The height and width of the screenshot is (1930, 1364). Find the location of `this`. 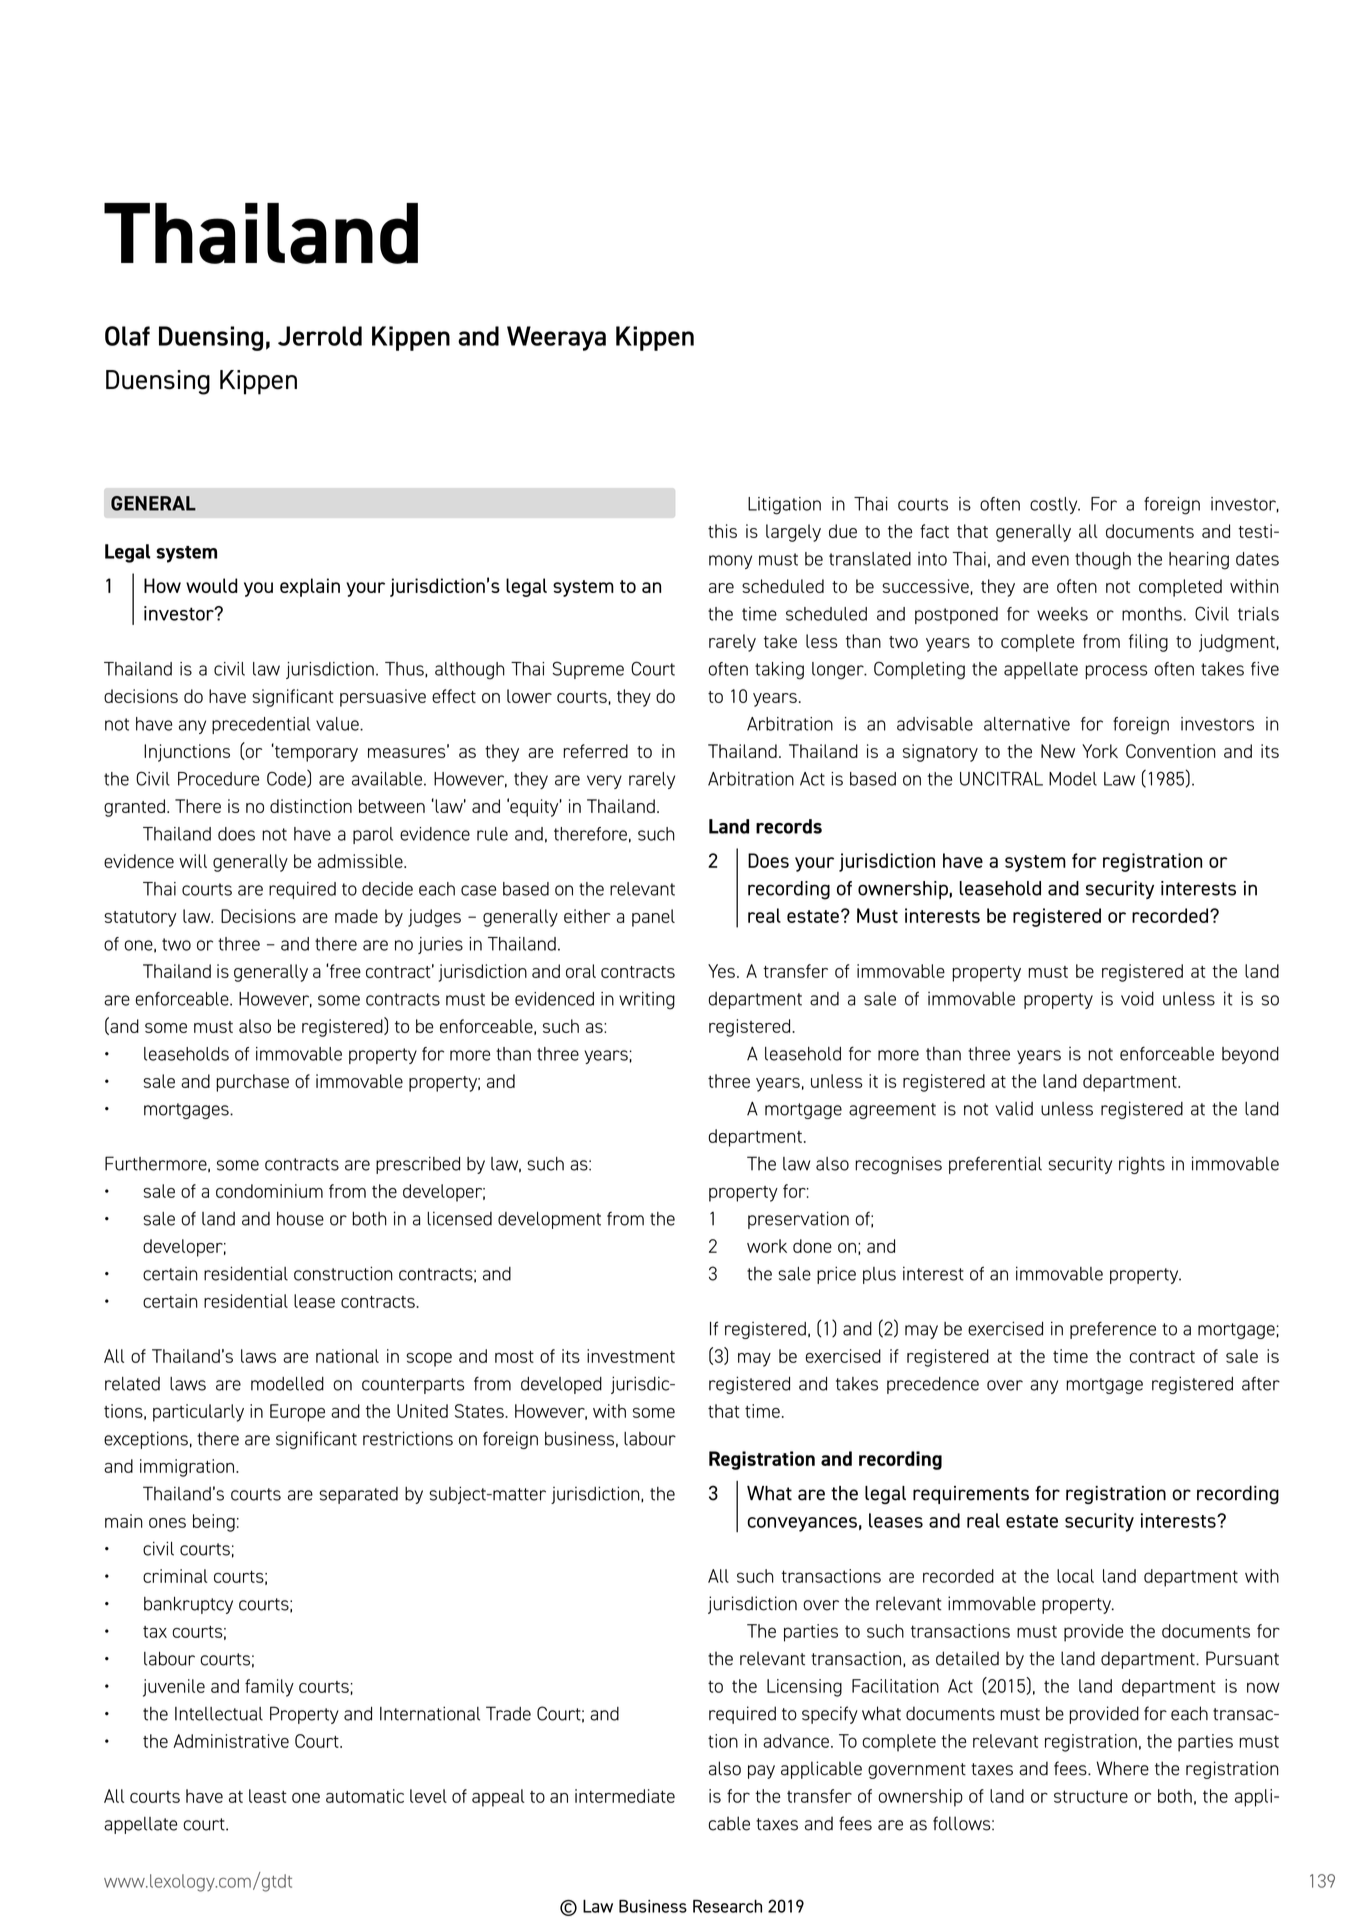

this is located at coordinates (722, 531).
